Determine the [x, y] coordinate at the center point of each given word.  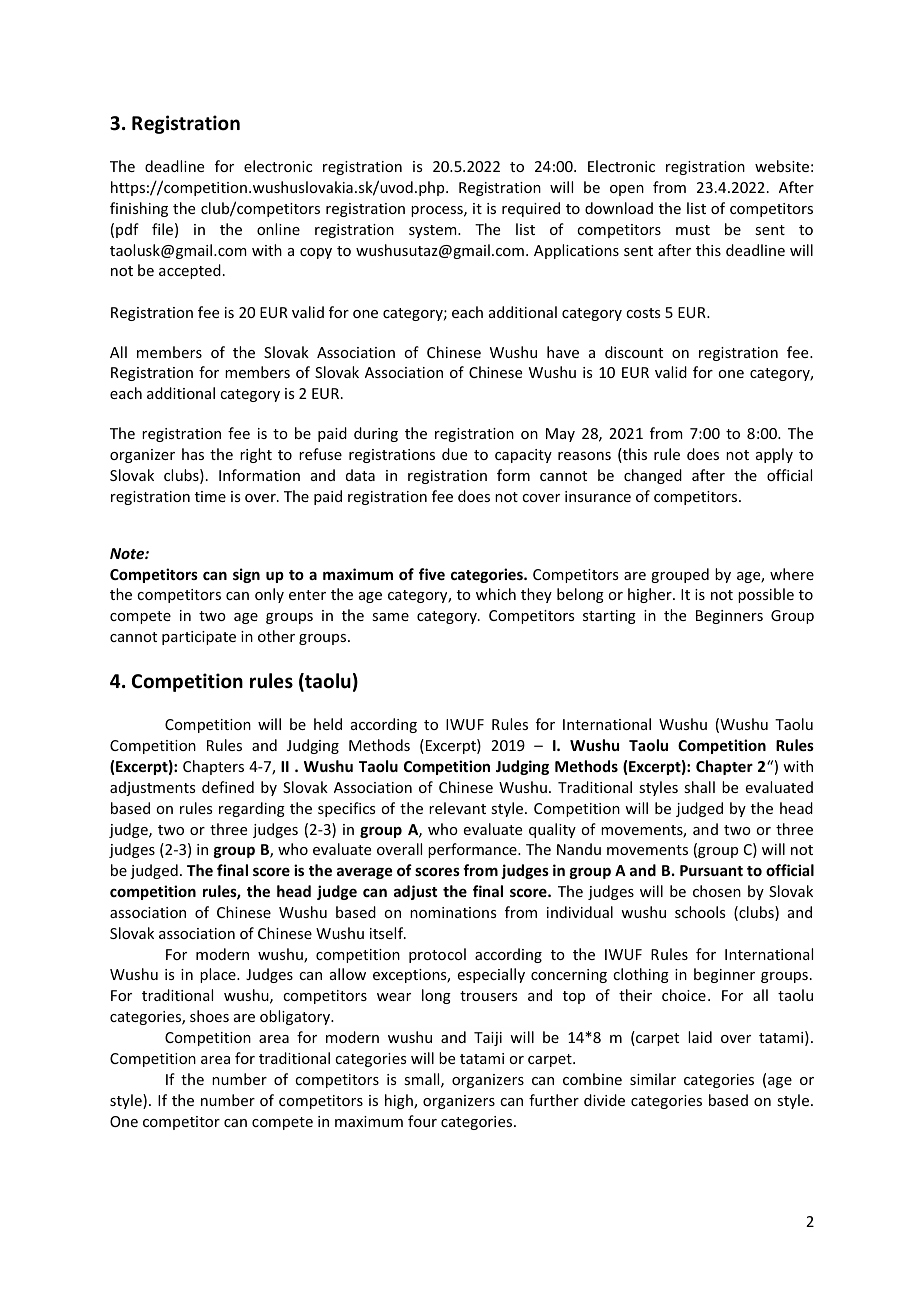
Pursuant [711, 870]
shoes [209, 1016]
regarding [252, 809]
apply [774, 455]
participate [199, 638]
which [496, 594]
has [193, 454]
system [434, 231]
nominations [453, 912]
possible [766, 595]
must [693, 230]
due [454, 454]
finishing [139, 209]
